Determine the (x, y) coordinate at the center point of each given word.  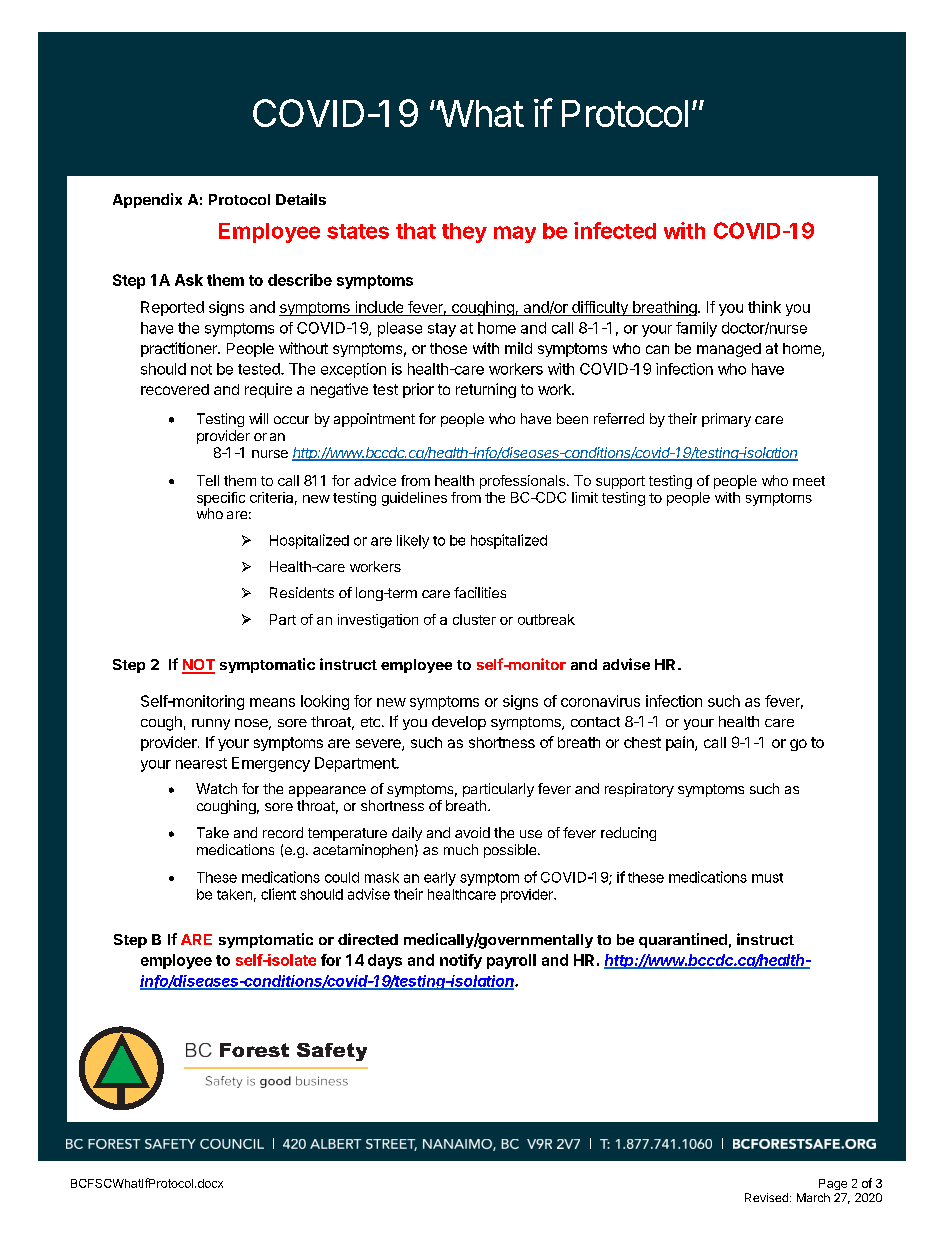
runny (211, 724)
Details (301, 199)
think (764, 307)
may (515, 234)
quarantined (683, 940)
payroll (511, 961)
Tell (208, 480)
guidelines (414, 499)
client (278, 894)
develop (459, 723)
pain (681, 743)
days (385, 961)
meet (809, 481)
